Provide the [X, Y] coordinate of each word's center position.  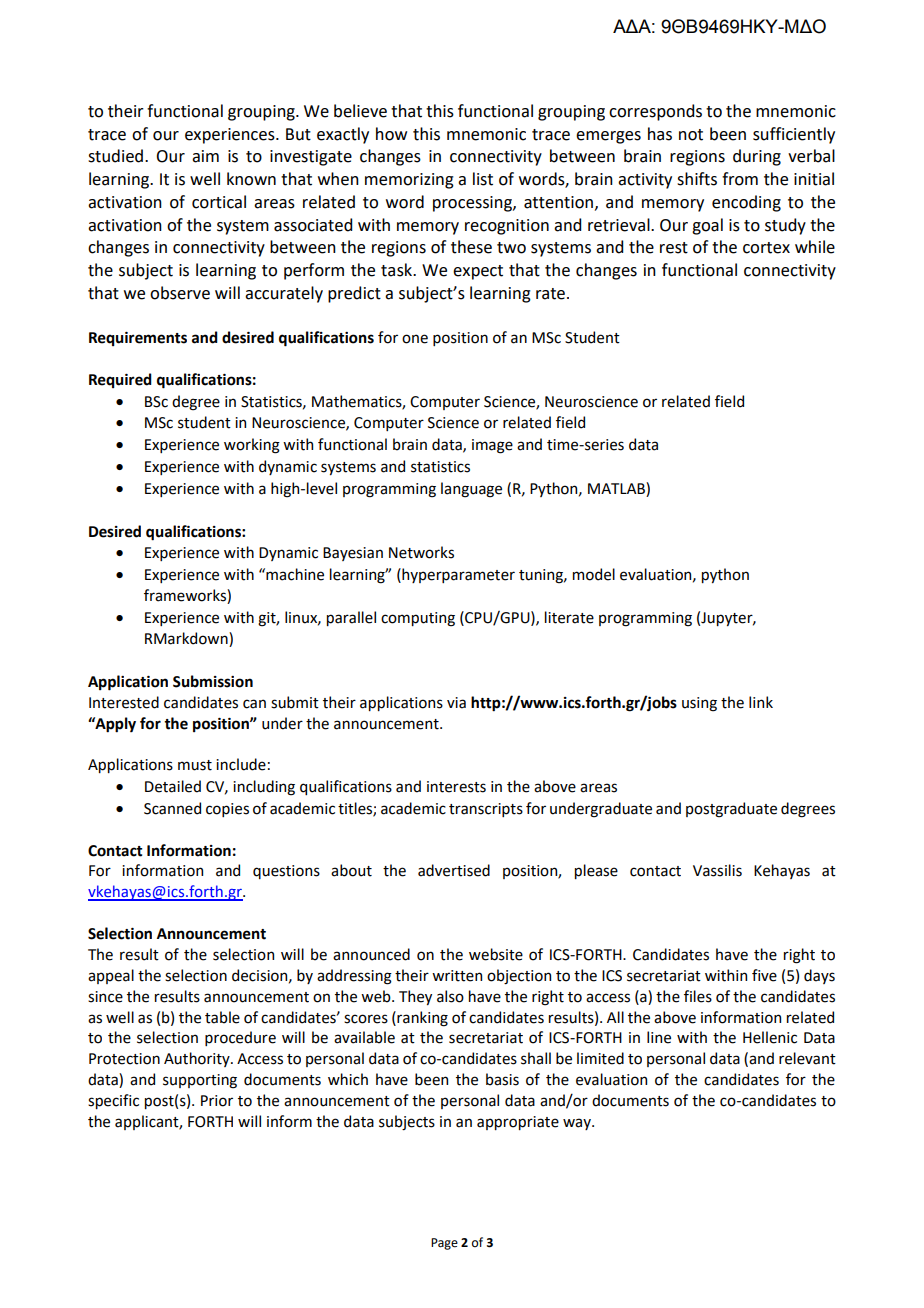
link [761, 702]
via [456, 703]
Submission [213, 681]
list [483, 179]
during [757, 157]
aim [205, 156]
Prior [217, 1101]
